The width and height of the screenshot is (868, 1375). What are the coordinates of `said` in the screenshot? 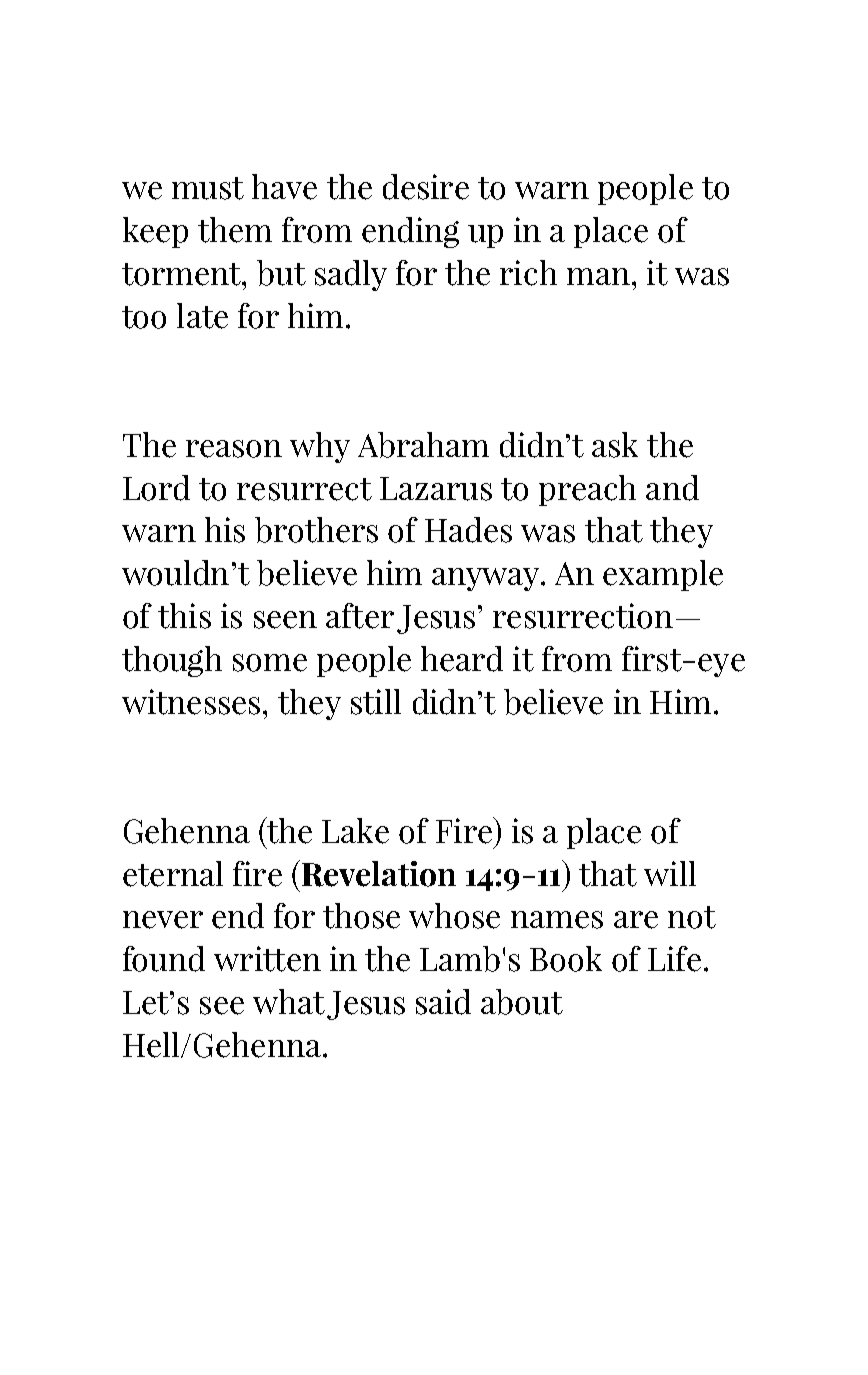 It's located at (443, 1002).
